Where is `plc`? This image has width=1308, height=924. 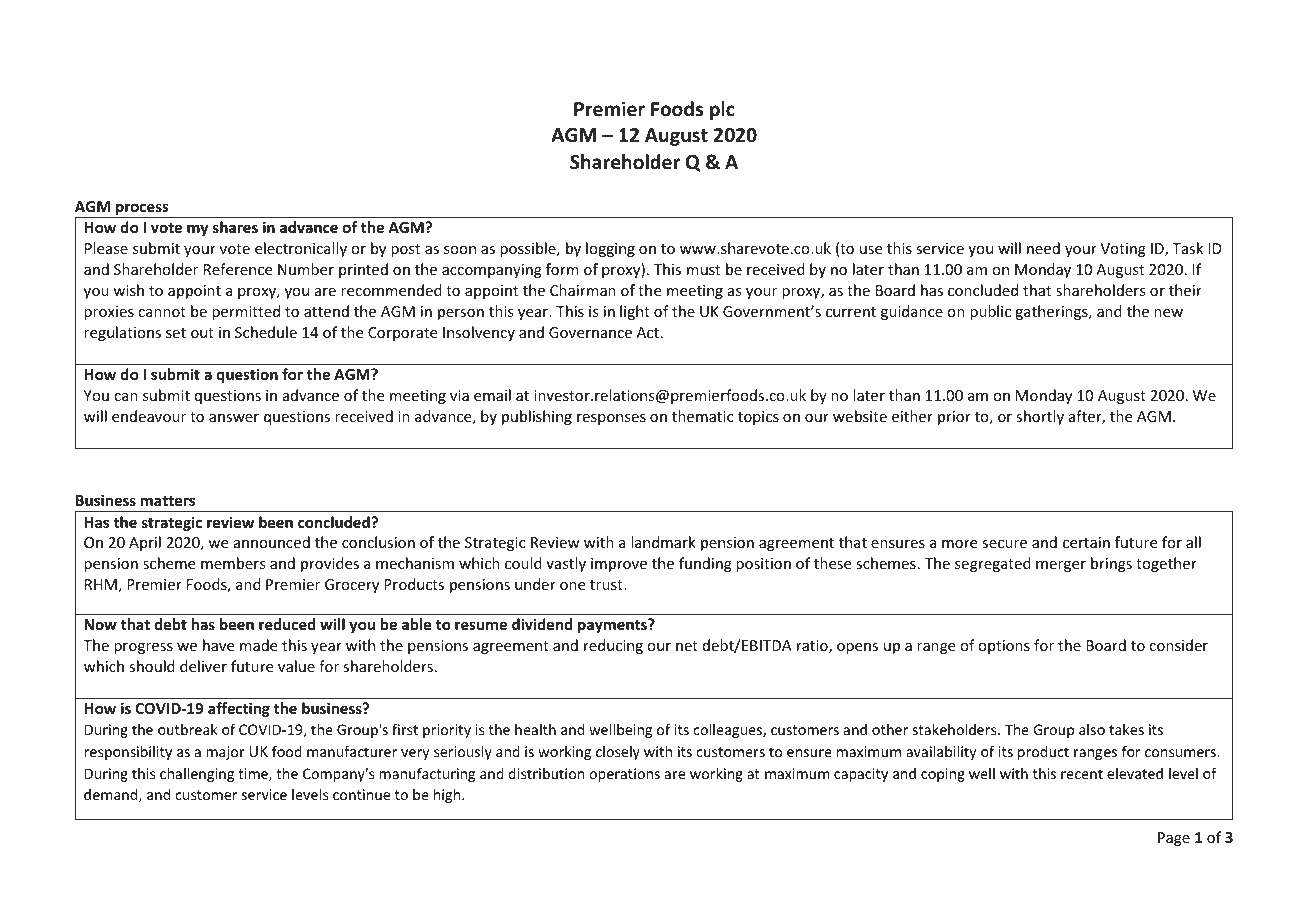 plc is located at coordinates (722, 110).
